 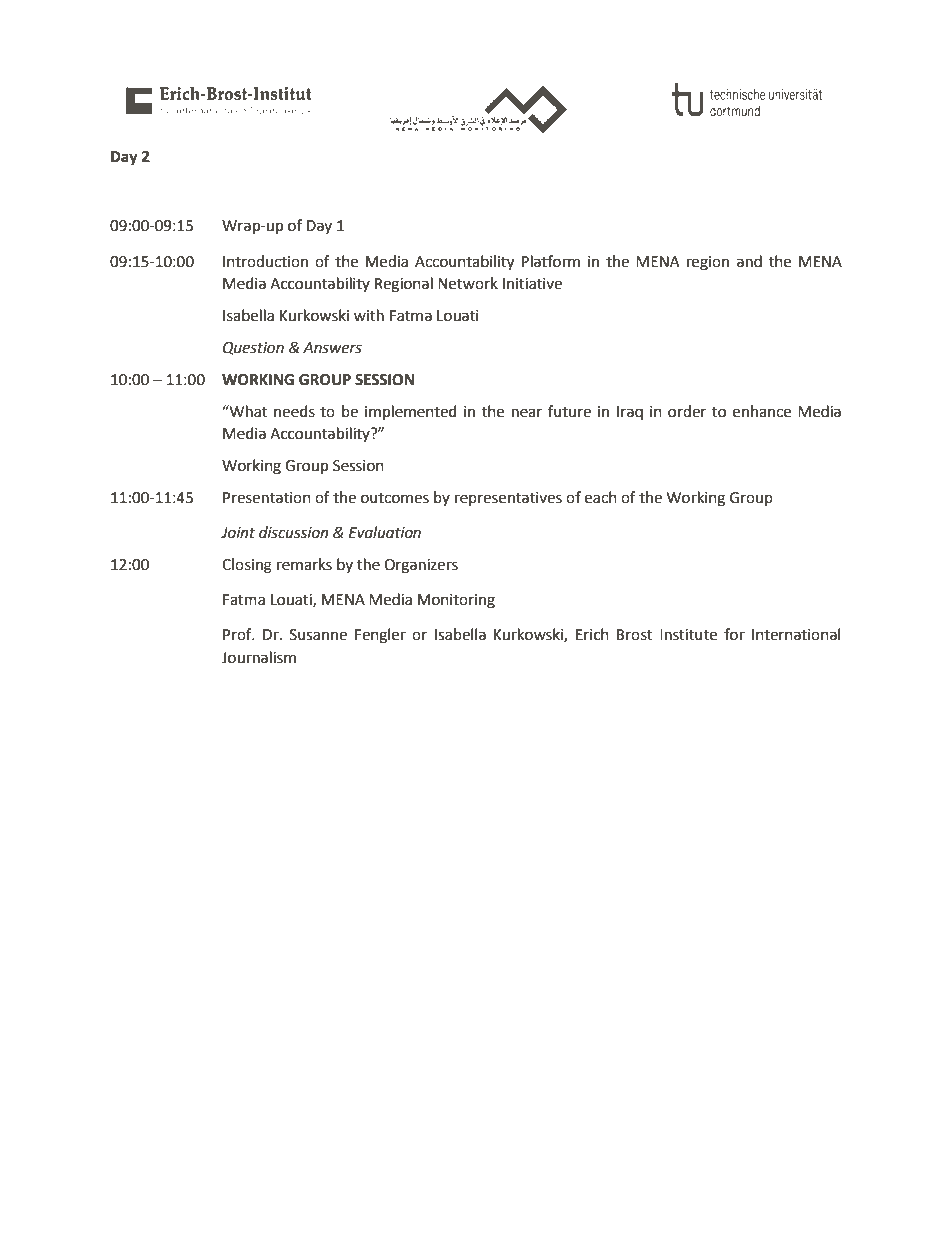 I want to click on Initiative, so click(x=532, y=284).
